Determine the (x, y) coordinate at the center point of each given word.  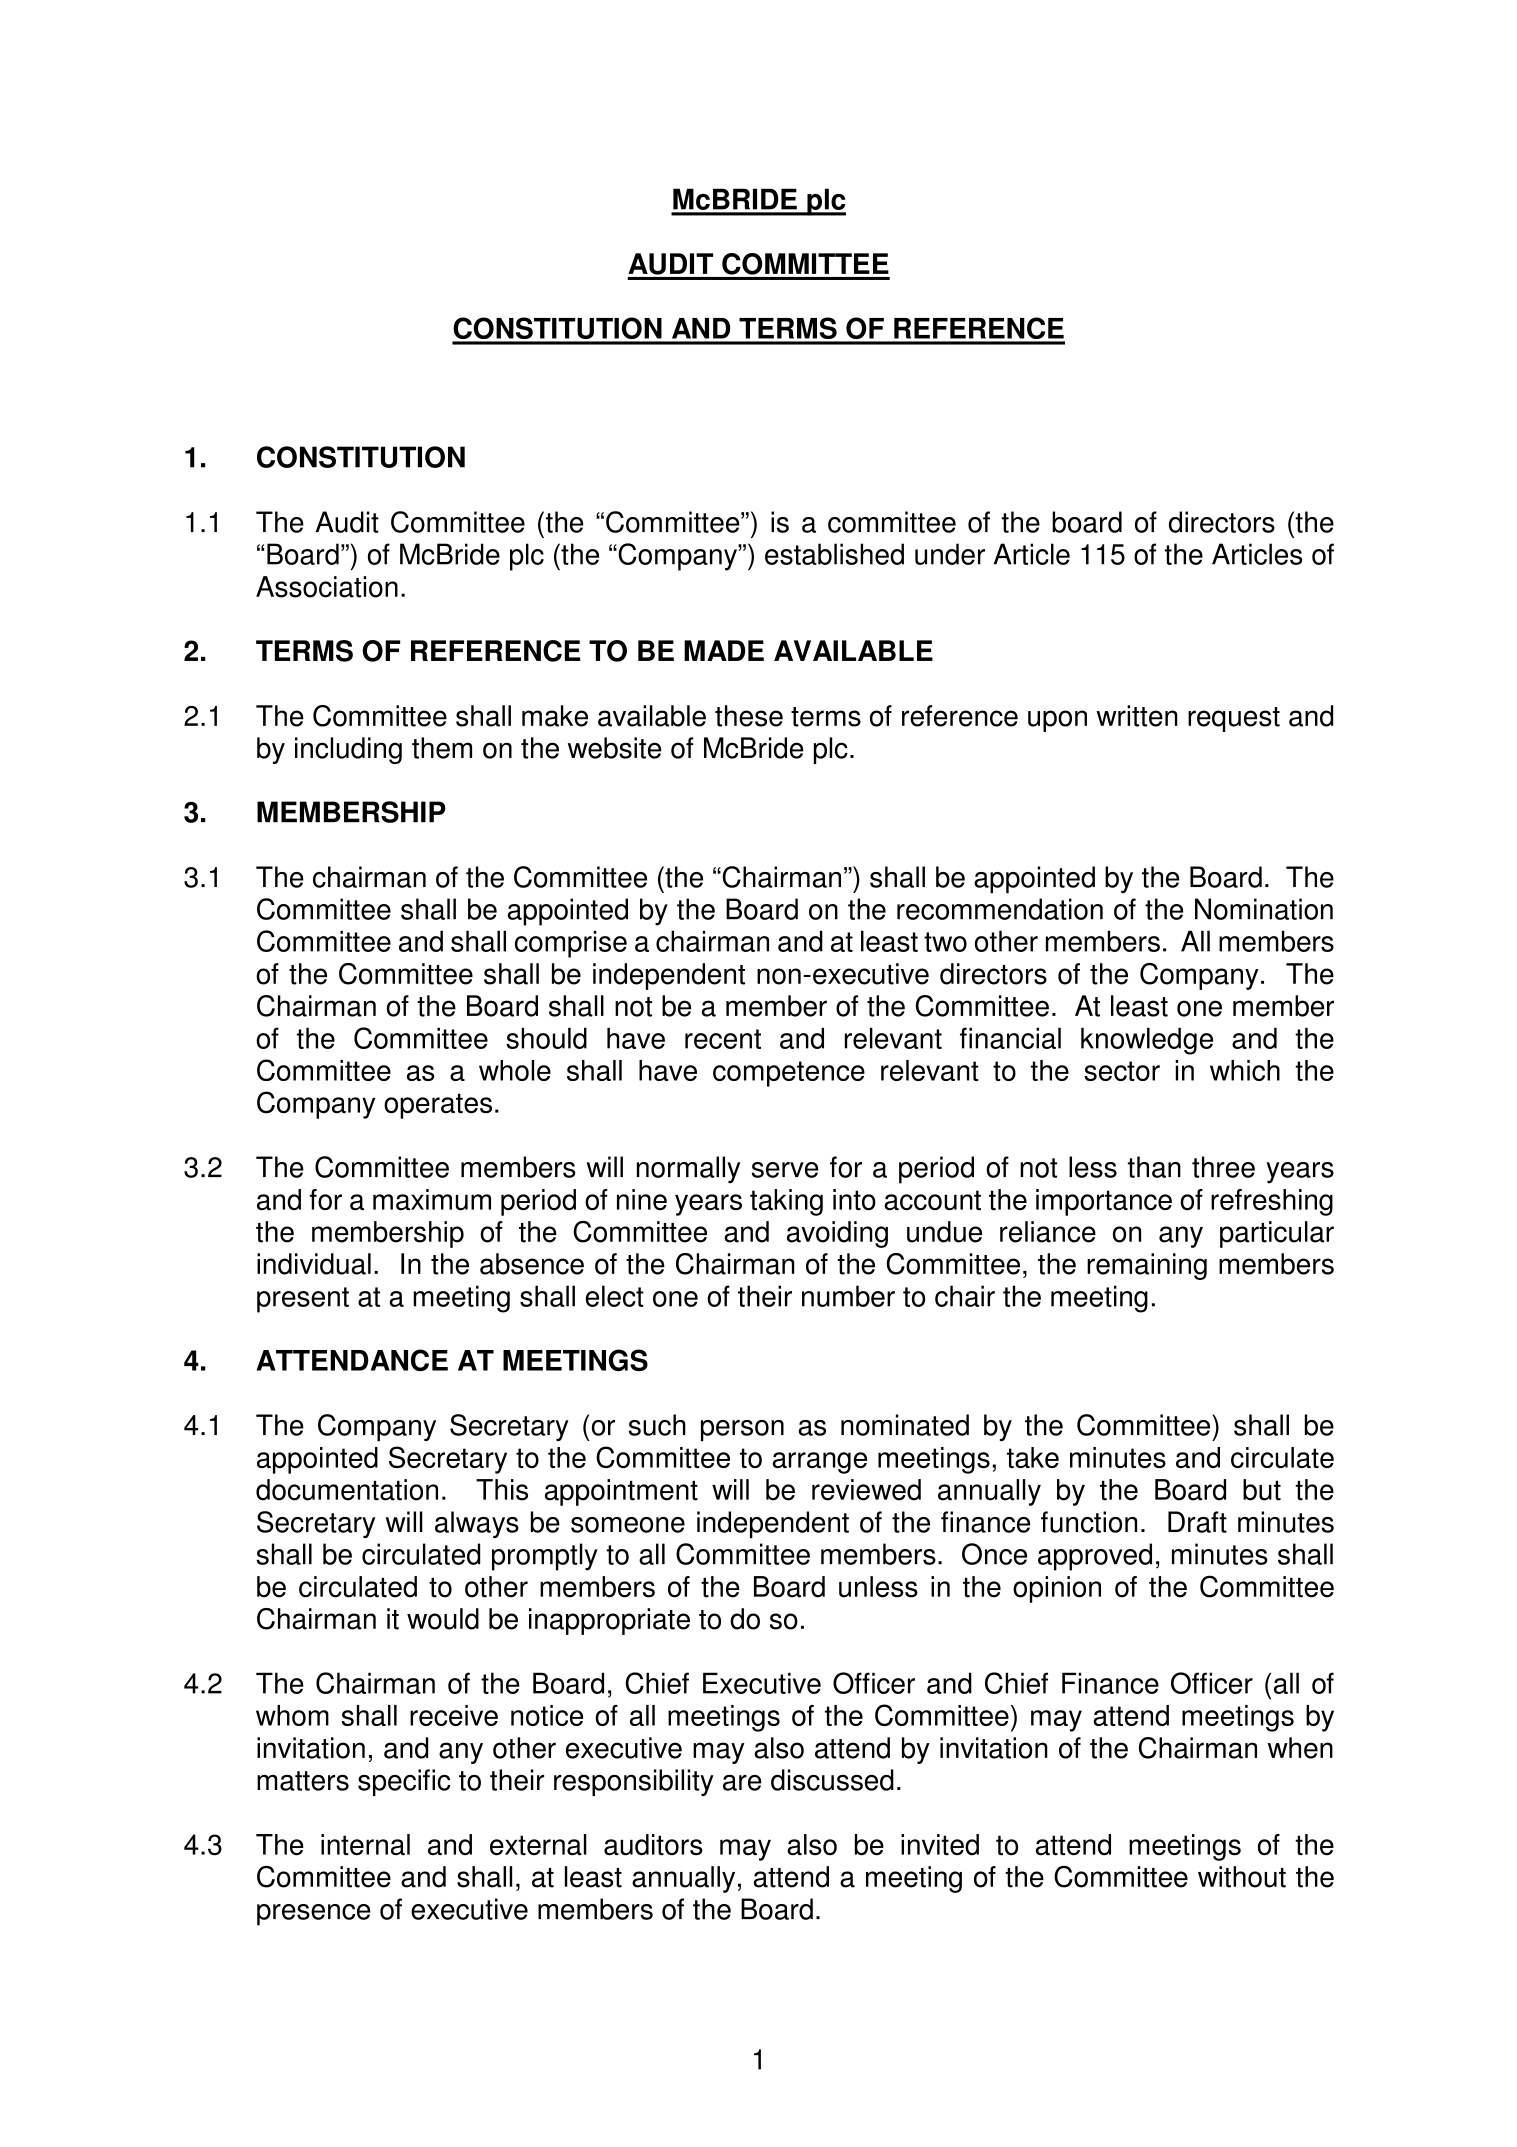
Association (327, 587)
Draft (1197, 1522)
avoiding (837, 1234)
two (945, 942)
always (477, 1524)
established (834, 554)
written (1137, 716)
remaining (1147, 1266)
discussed (832, 1780)
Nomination (1264, 909)
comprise (571, 944)
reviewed (866, 1490)
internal (365, 1845)
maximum (432, 1200)
